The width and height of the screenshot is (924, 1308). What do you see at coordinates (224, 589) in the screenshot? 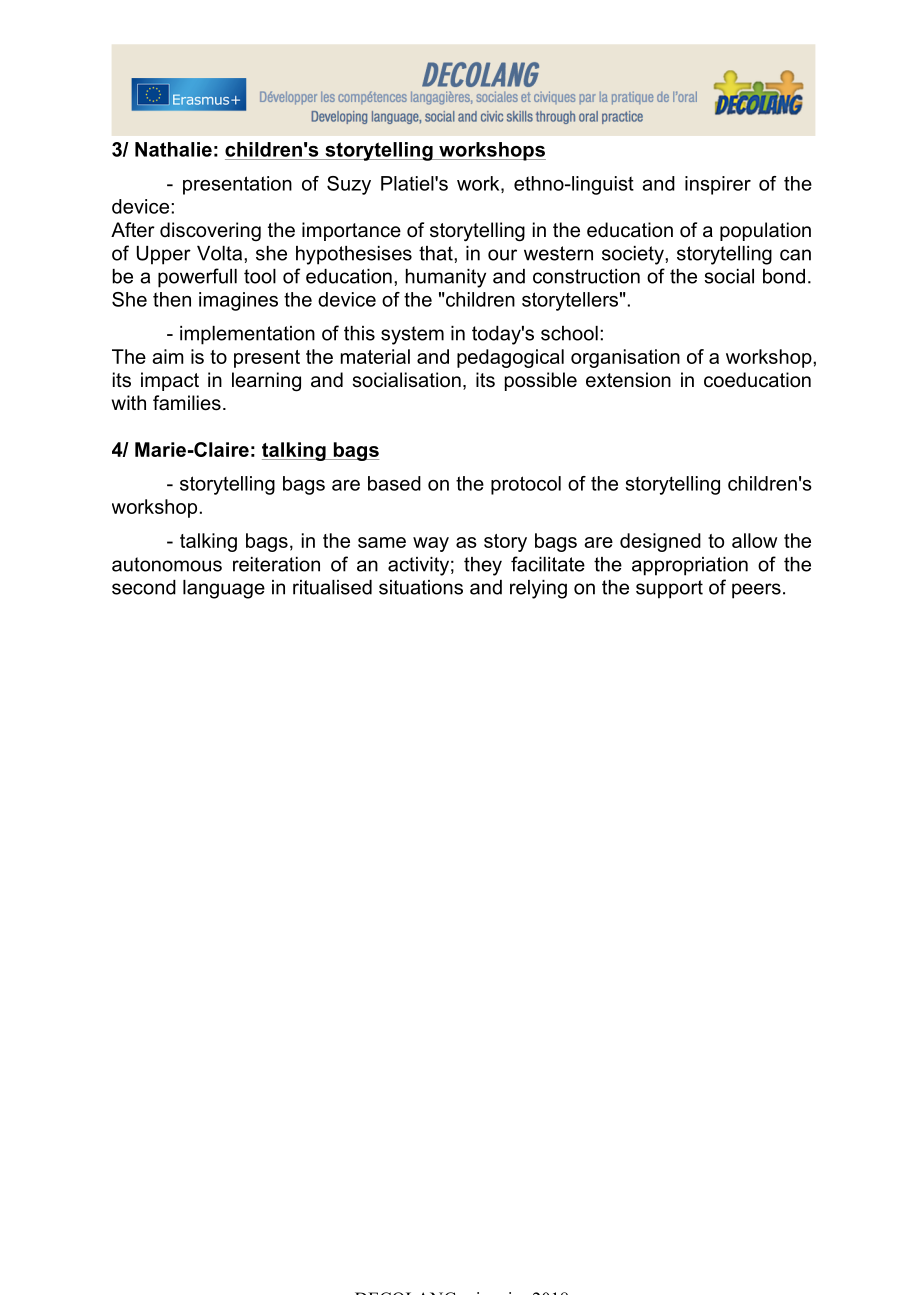
I see `language` at bounding box center [224, 589].
